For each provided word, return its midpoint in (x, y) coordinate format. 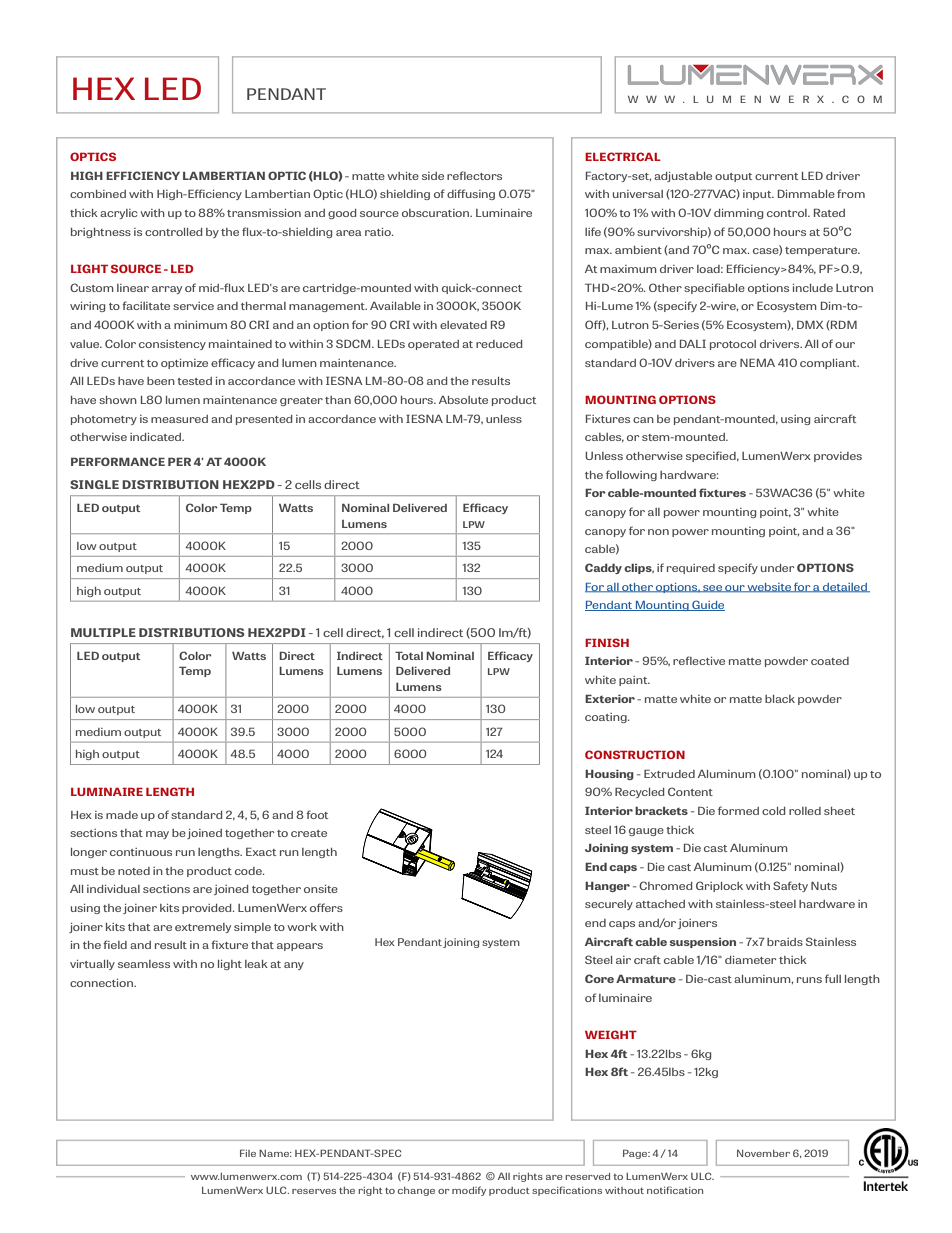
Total (409, 655)
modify (469, 1191)
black (780, 699)
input (758, 195)
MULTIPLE (103, 632)
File (248, 1153)
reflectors (474, 175)
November (763, 1153)
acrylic (118, 214)
